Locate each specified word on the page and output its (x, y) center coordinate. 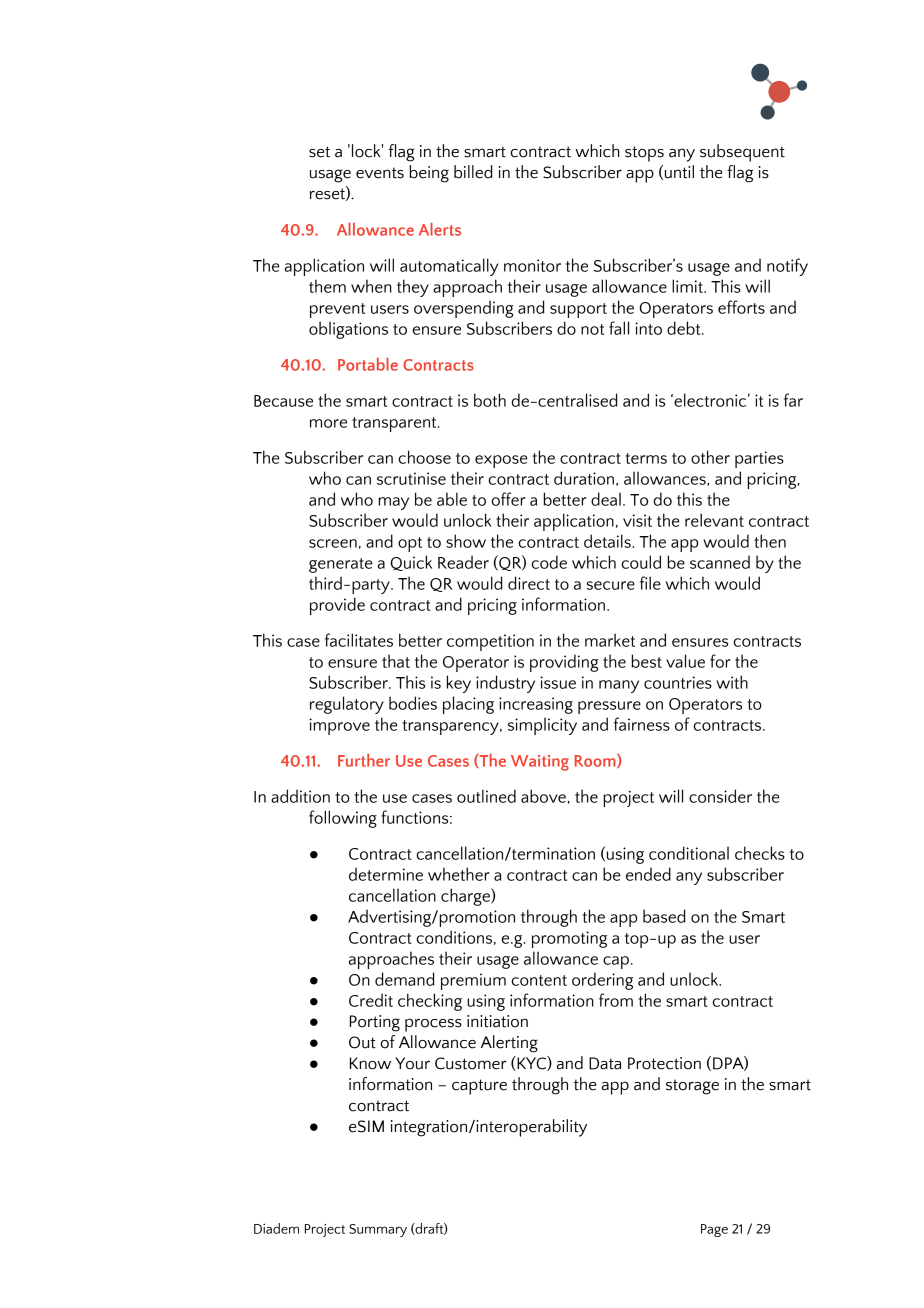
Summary (378, 1230)
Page (714, 1230)
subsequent (742, 153)
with (732, 682)
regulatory (347, 705)
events (380, 173)
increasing (536, 705)
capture (479, 1087)
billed (473, 172)
